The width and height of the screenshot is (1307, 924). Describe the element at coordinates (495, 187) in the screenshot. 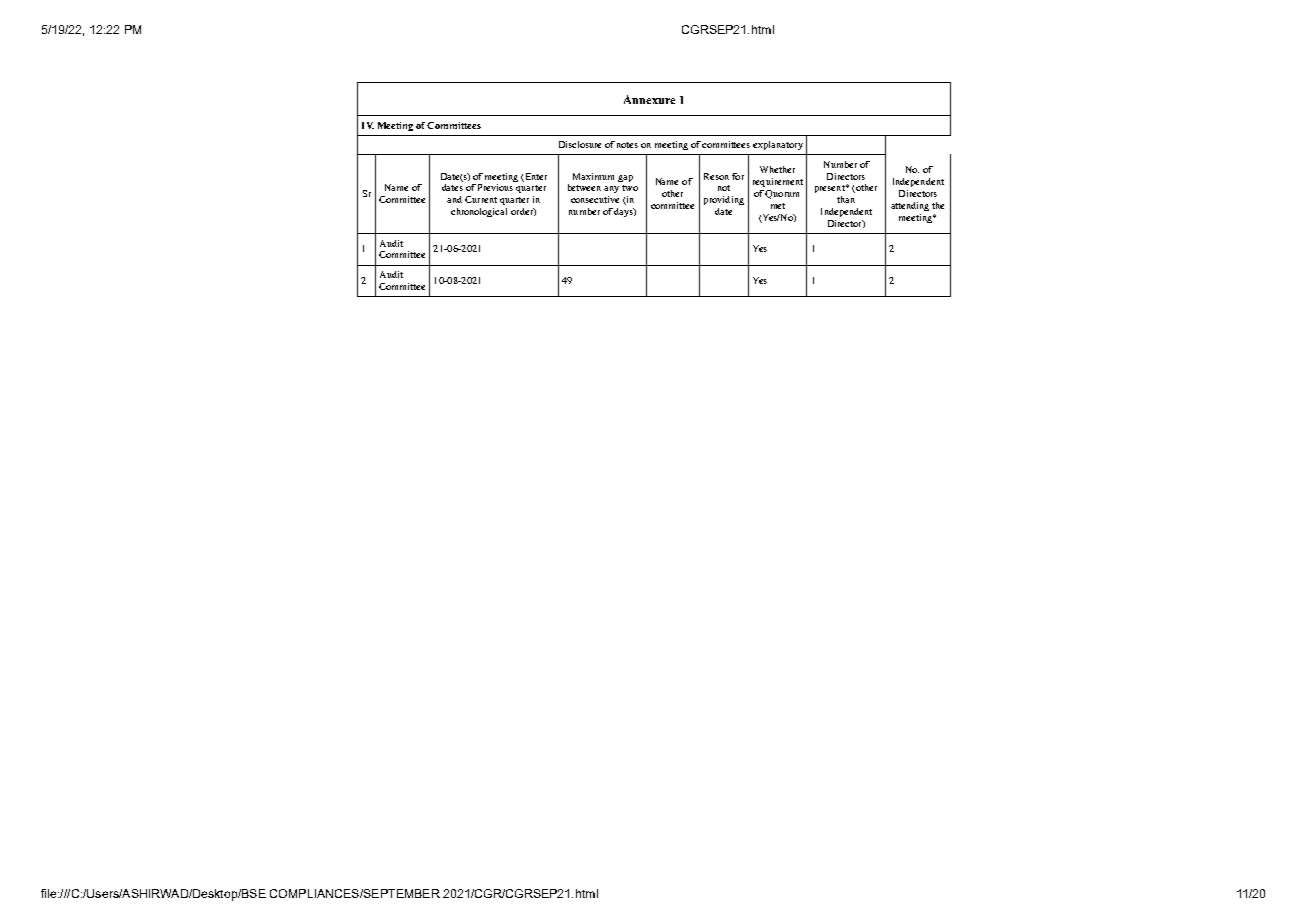

I see `Previous` at that location.
